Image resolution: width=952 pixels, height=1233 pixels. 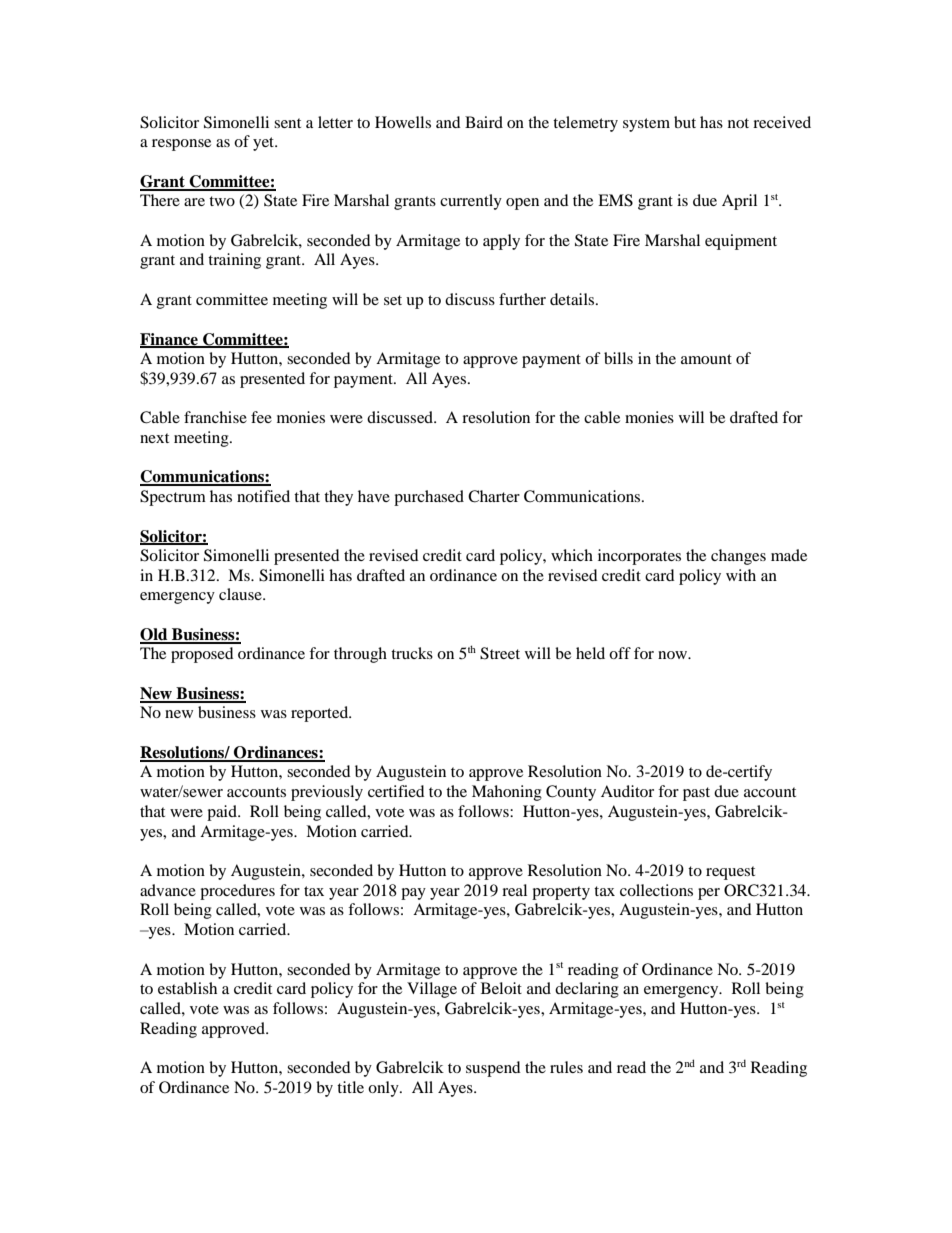 What do you see at coordinates (187, 988) in the page?
I see `establish` at bounding box center [187, 988].
